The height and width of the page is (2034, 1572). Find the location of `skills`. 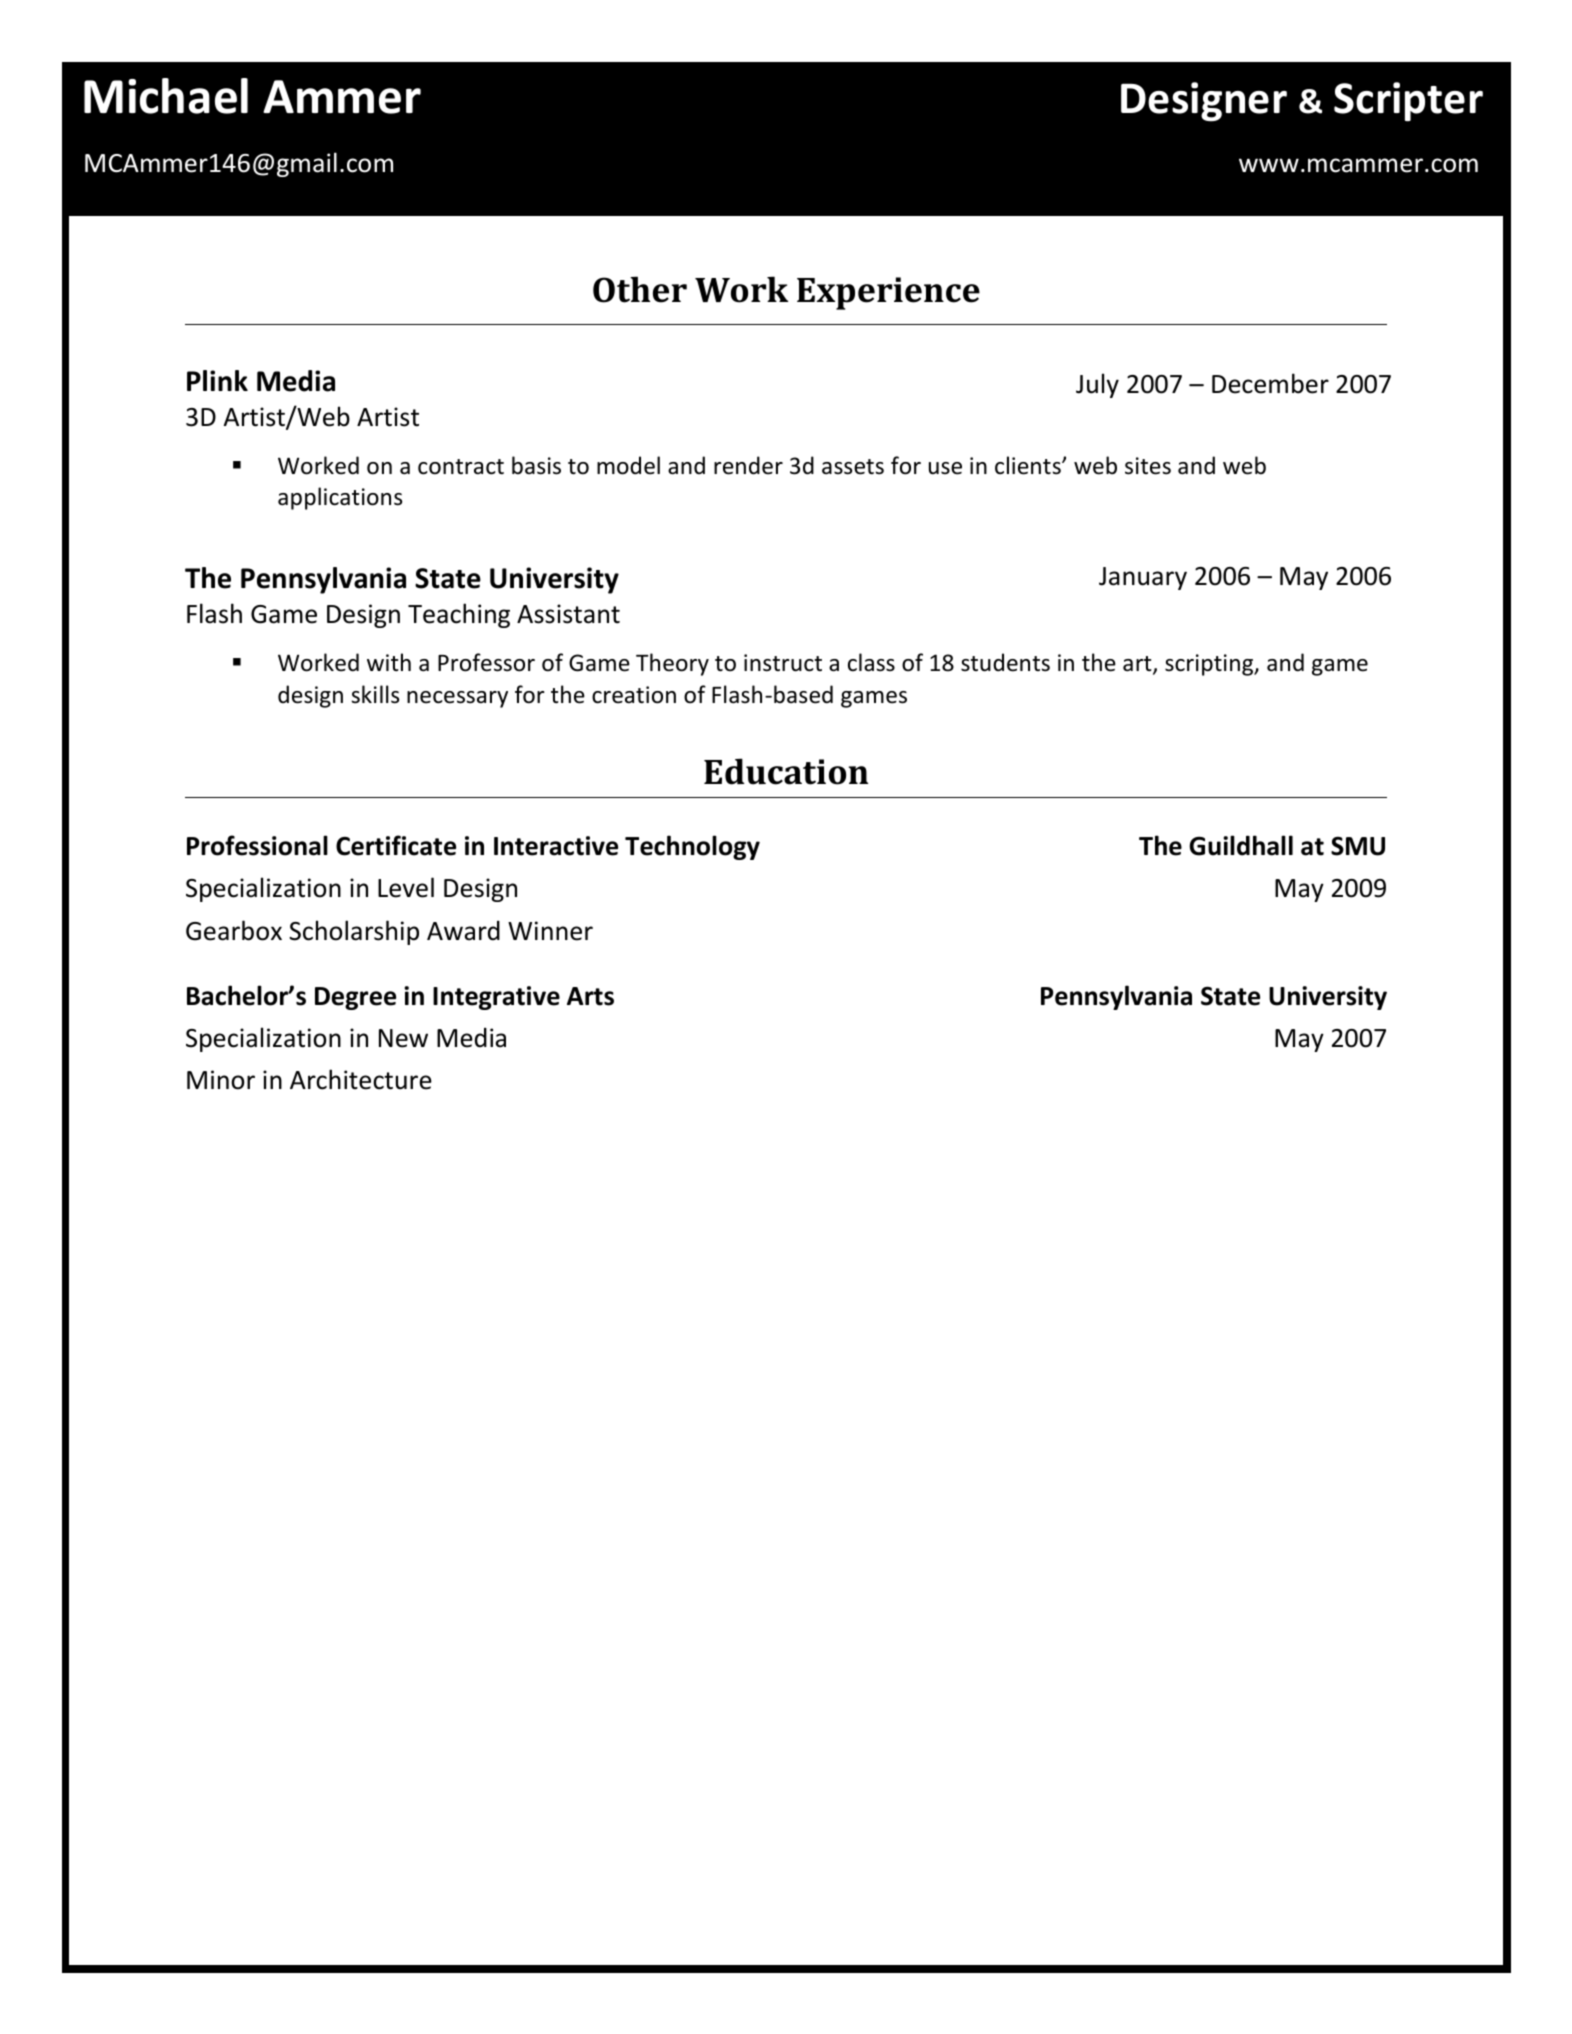

skills is located at coordinates (375, 694).
